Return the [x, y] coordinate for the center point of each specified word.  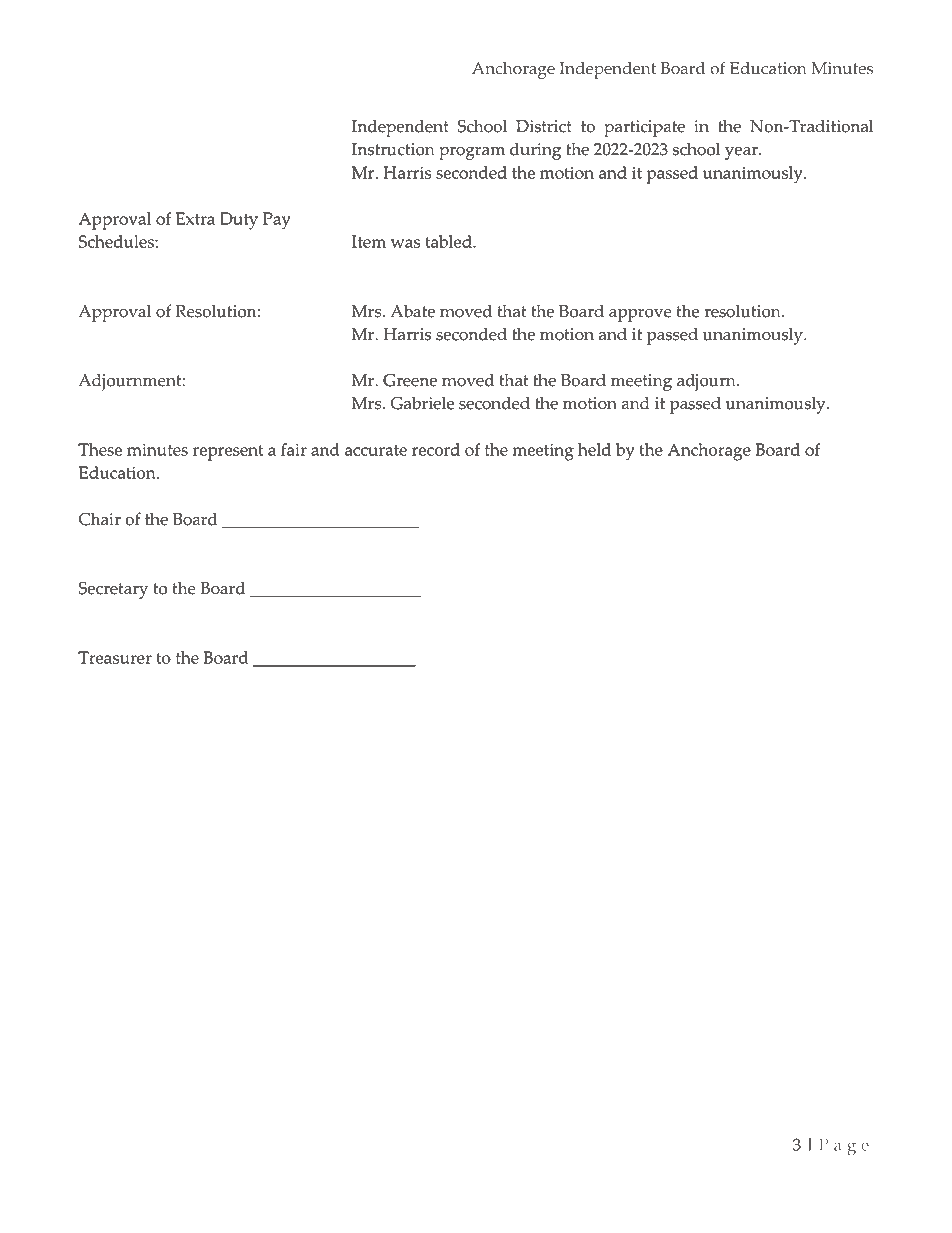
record [436, 449]
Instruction [393, 149]
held [594, 449]
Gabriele [422, 403]
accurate [376, 450]
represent [228, 453]
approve [640, 315]
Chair [100, 519]
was [405, 243]
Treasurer [115, 657]
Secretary [113, 590]
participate [644, 128]
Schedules [117, 241]
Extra [195, 218]
